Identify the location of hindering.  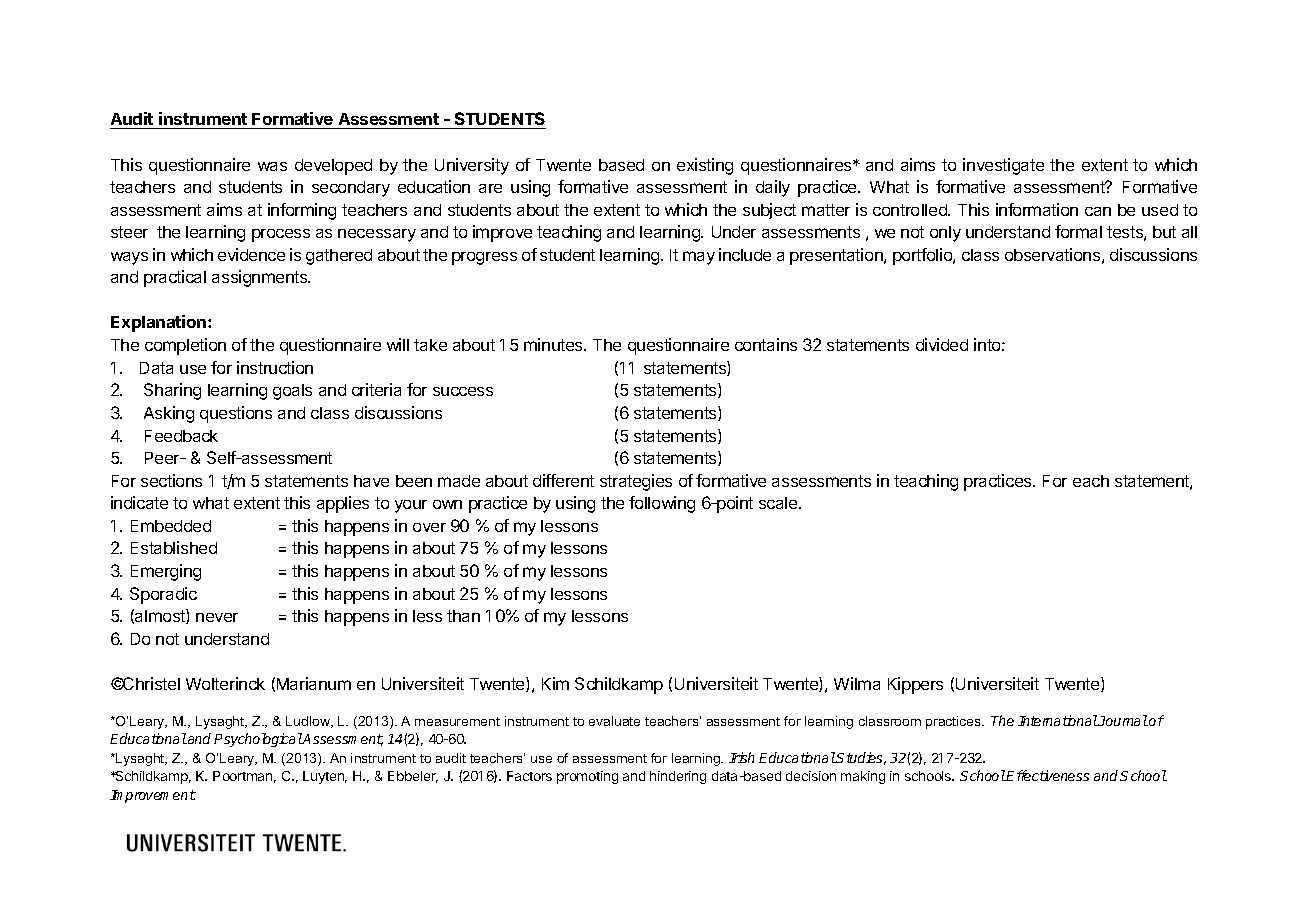
(678, 777).
